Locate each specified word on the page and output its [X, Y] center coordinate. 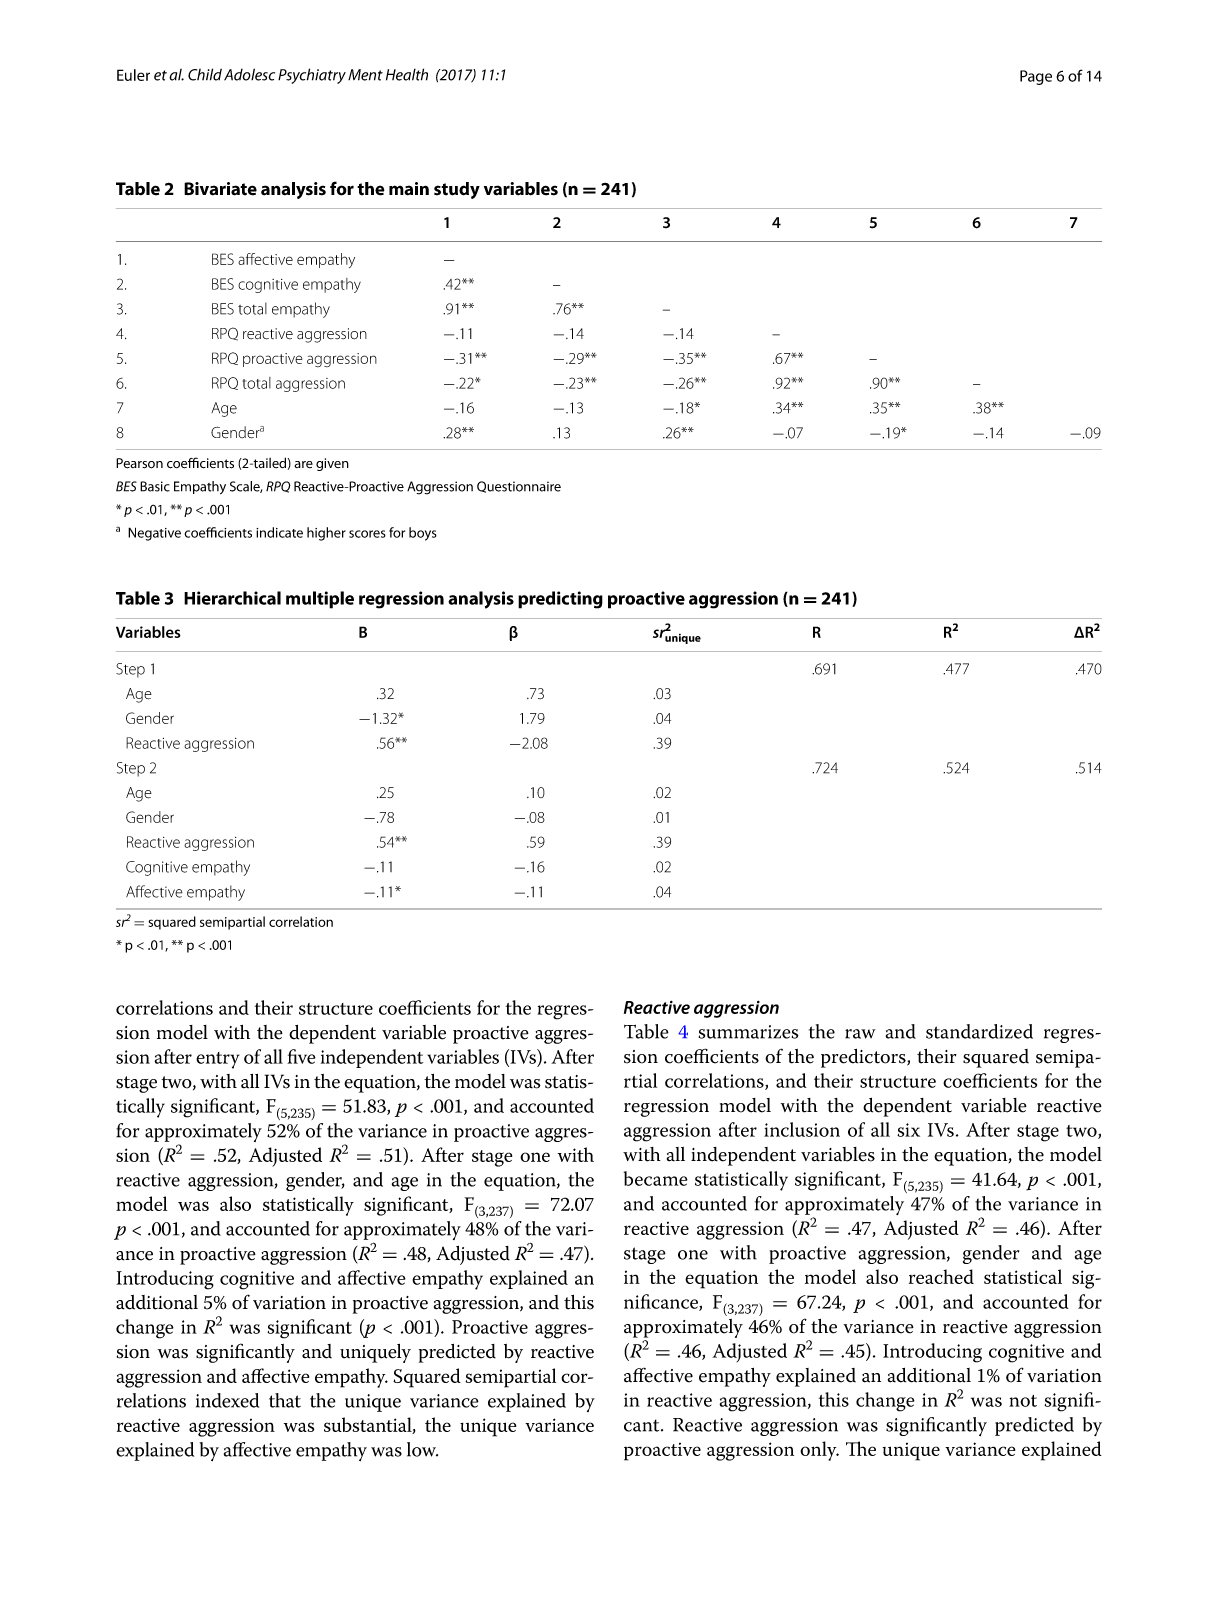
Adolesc [249, 74]
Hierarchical [232, 598]
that [285, 1400]
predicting [560, 600]
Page [1036, 77]
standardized [979, 1031]
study [457, 190]
